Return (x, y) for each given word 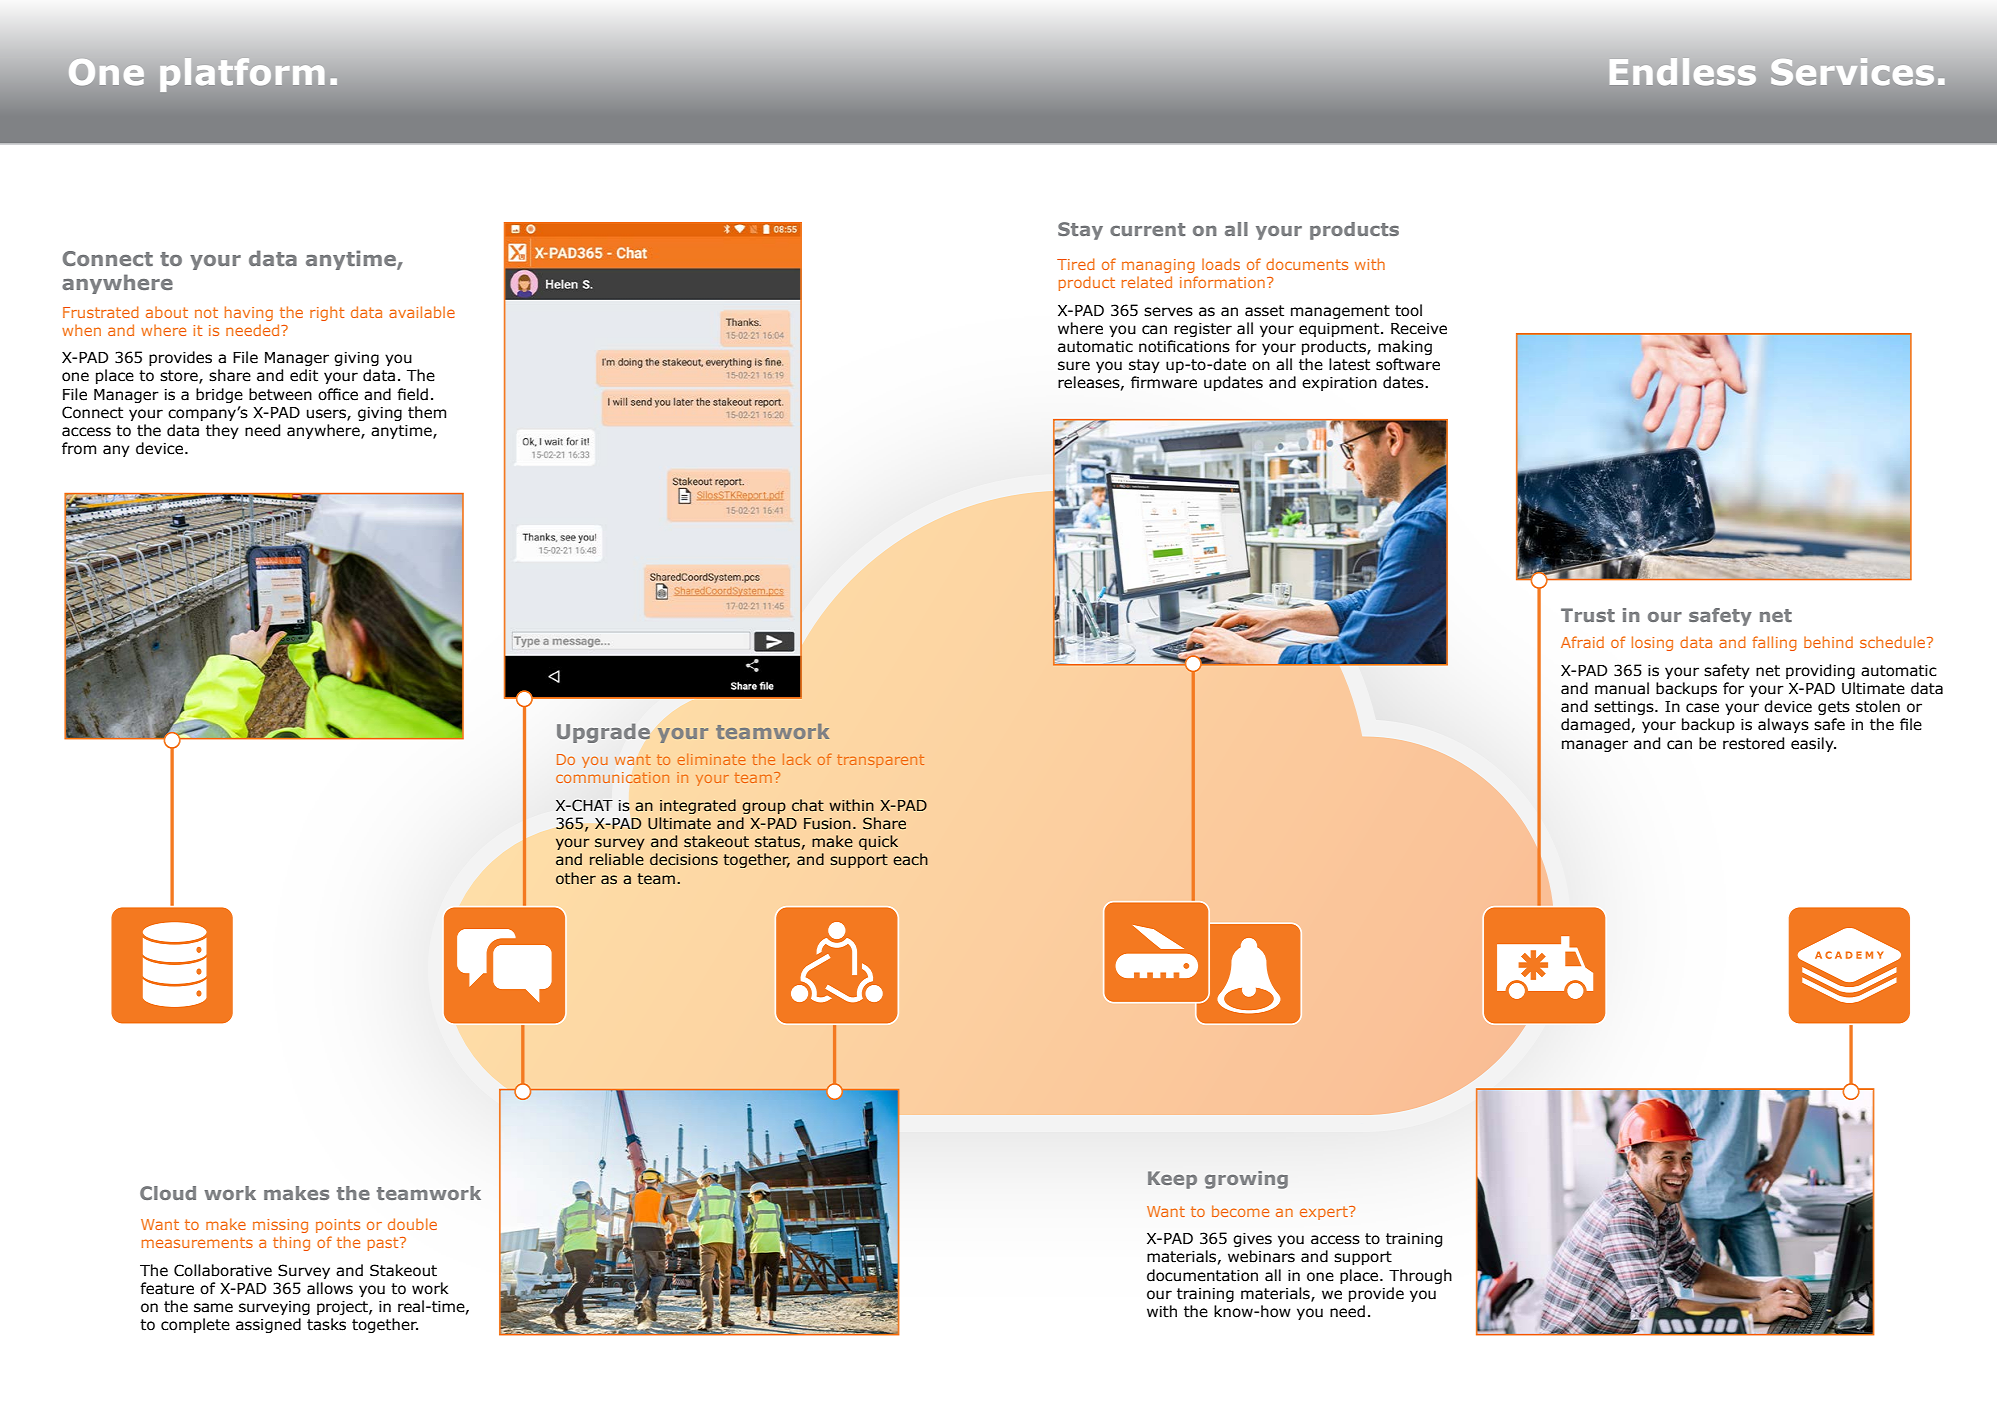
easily (1813, 744)
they (222, 431)
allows (330, 1288)
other (576, 878)
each (910, 859)
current (1147, 229)
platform (242, 75)
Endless (1683, 71)
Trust (1588, 615)
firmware (1164, 382)
